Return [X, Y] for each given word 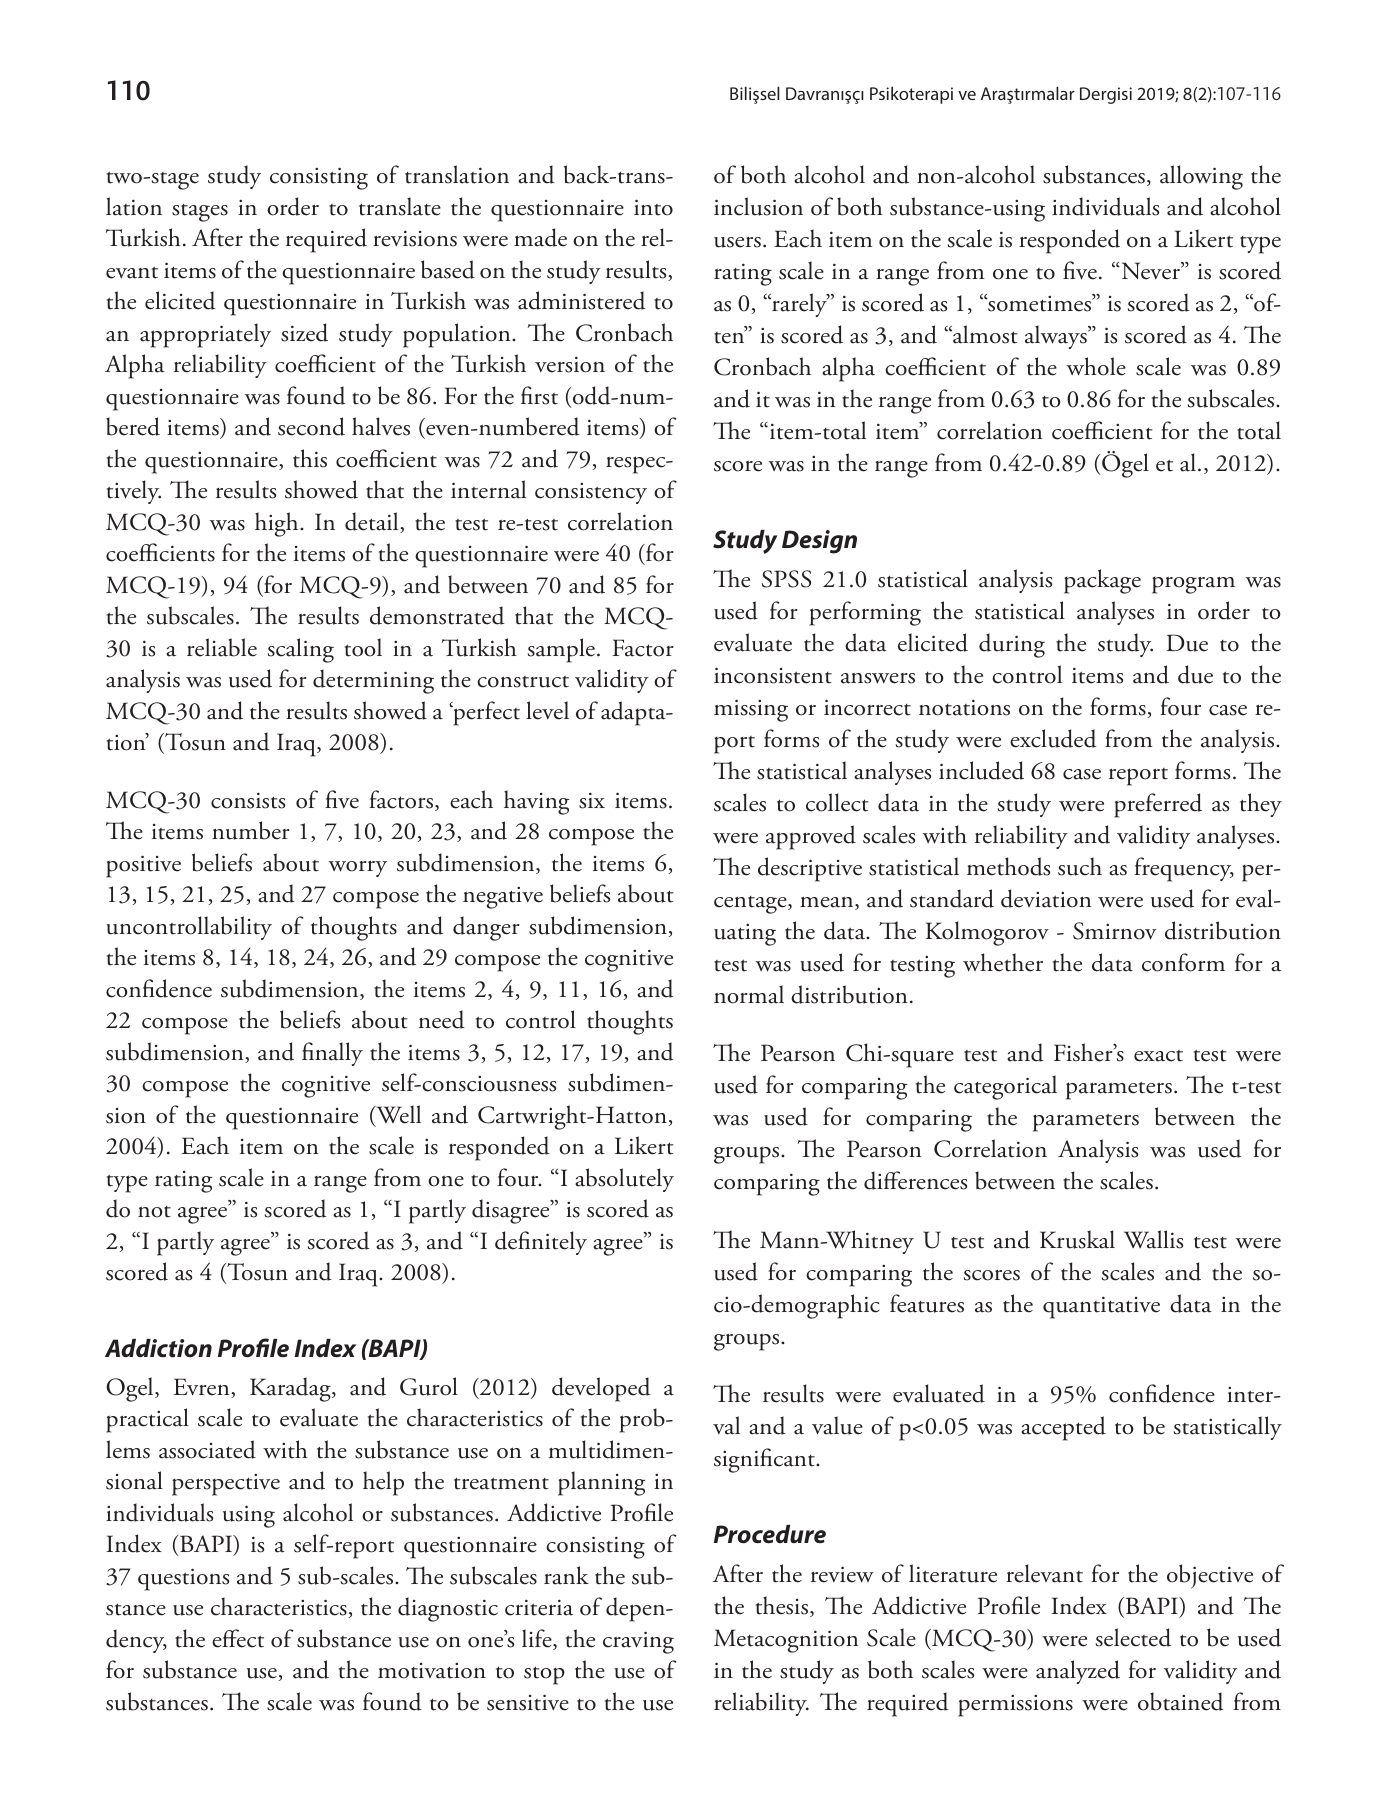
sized [304, 332]
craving [638, 1642]
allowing [1201, 177]
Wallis [1153, 1239]
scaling [301, 650]
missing [751, 710]
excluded [1053, 738]
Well [397, 1115]
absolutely [624, 1180]
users [737, 242]
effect [238, 1638]
